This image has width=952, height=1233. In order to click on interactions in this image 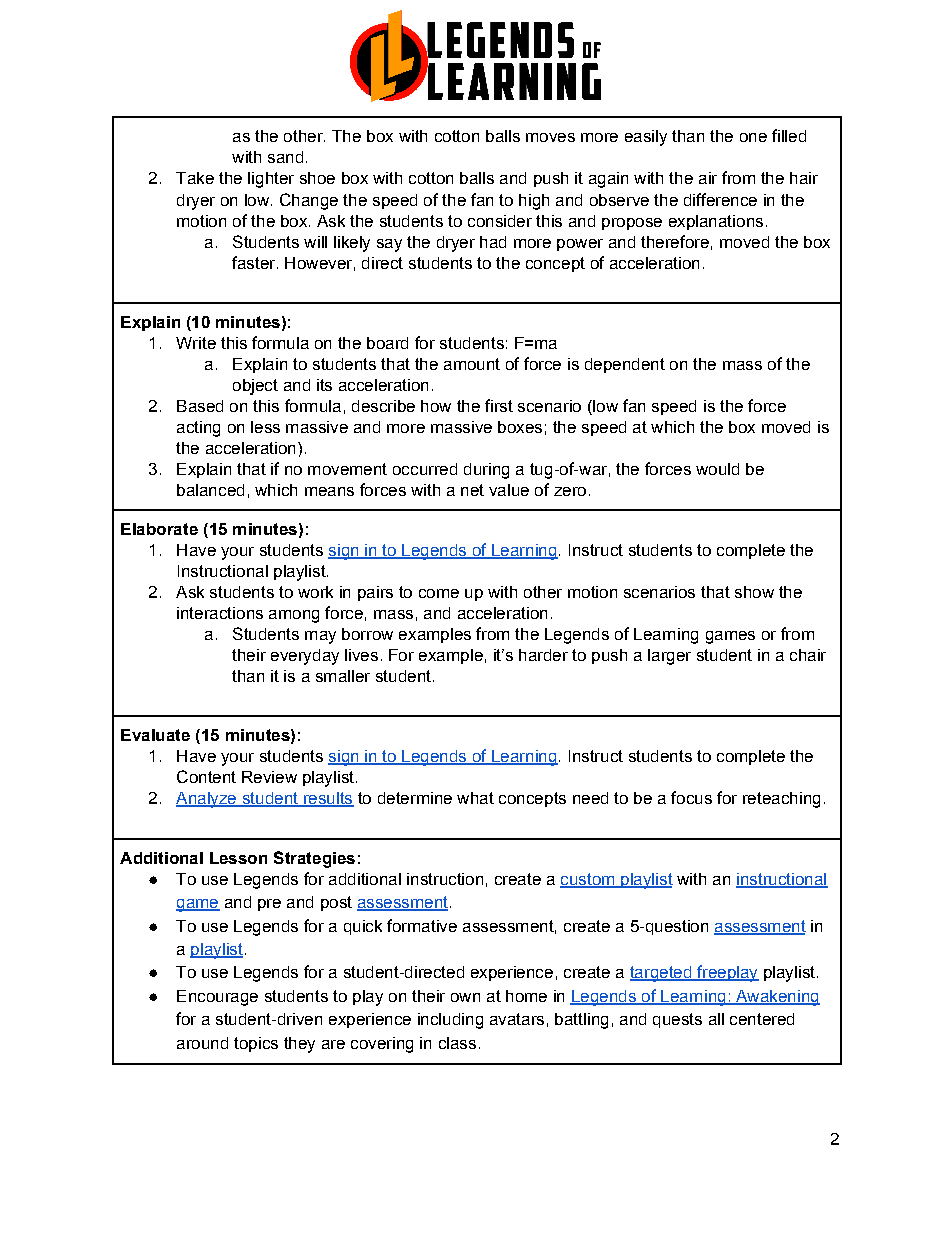, I will do `click(220, 613)`.
